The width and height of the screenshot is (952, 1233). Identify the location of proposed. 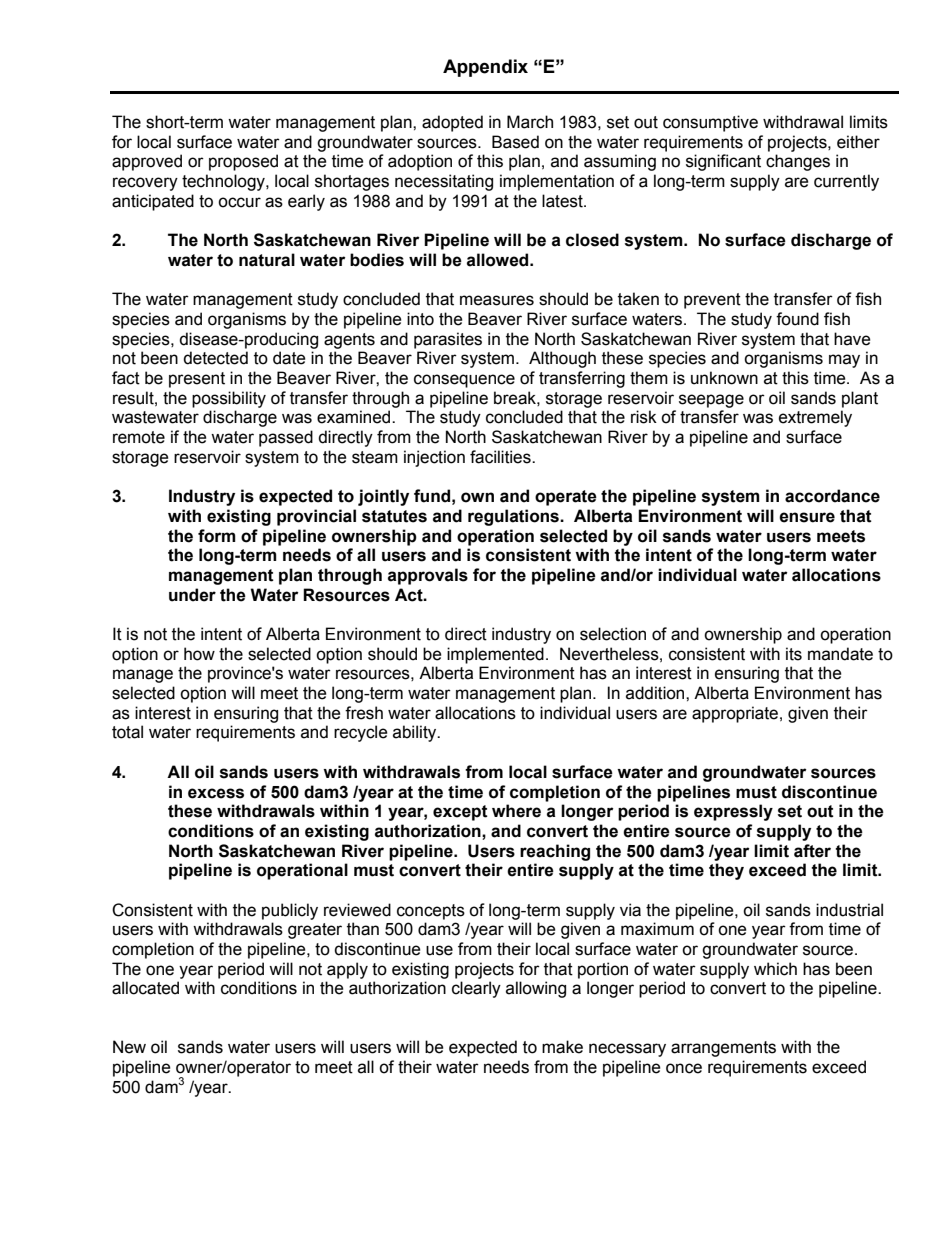
(243, 162).
